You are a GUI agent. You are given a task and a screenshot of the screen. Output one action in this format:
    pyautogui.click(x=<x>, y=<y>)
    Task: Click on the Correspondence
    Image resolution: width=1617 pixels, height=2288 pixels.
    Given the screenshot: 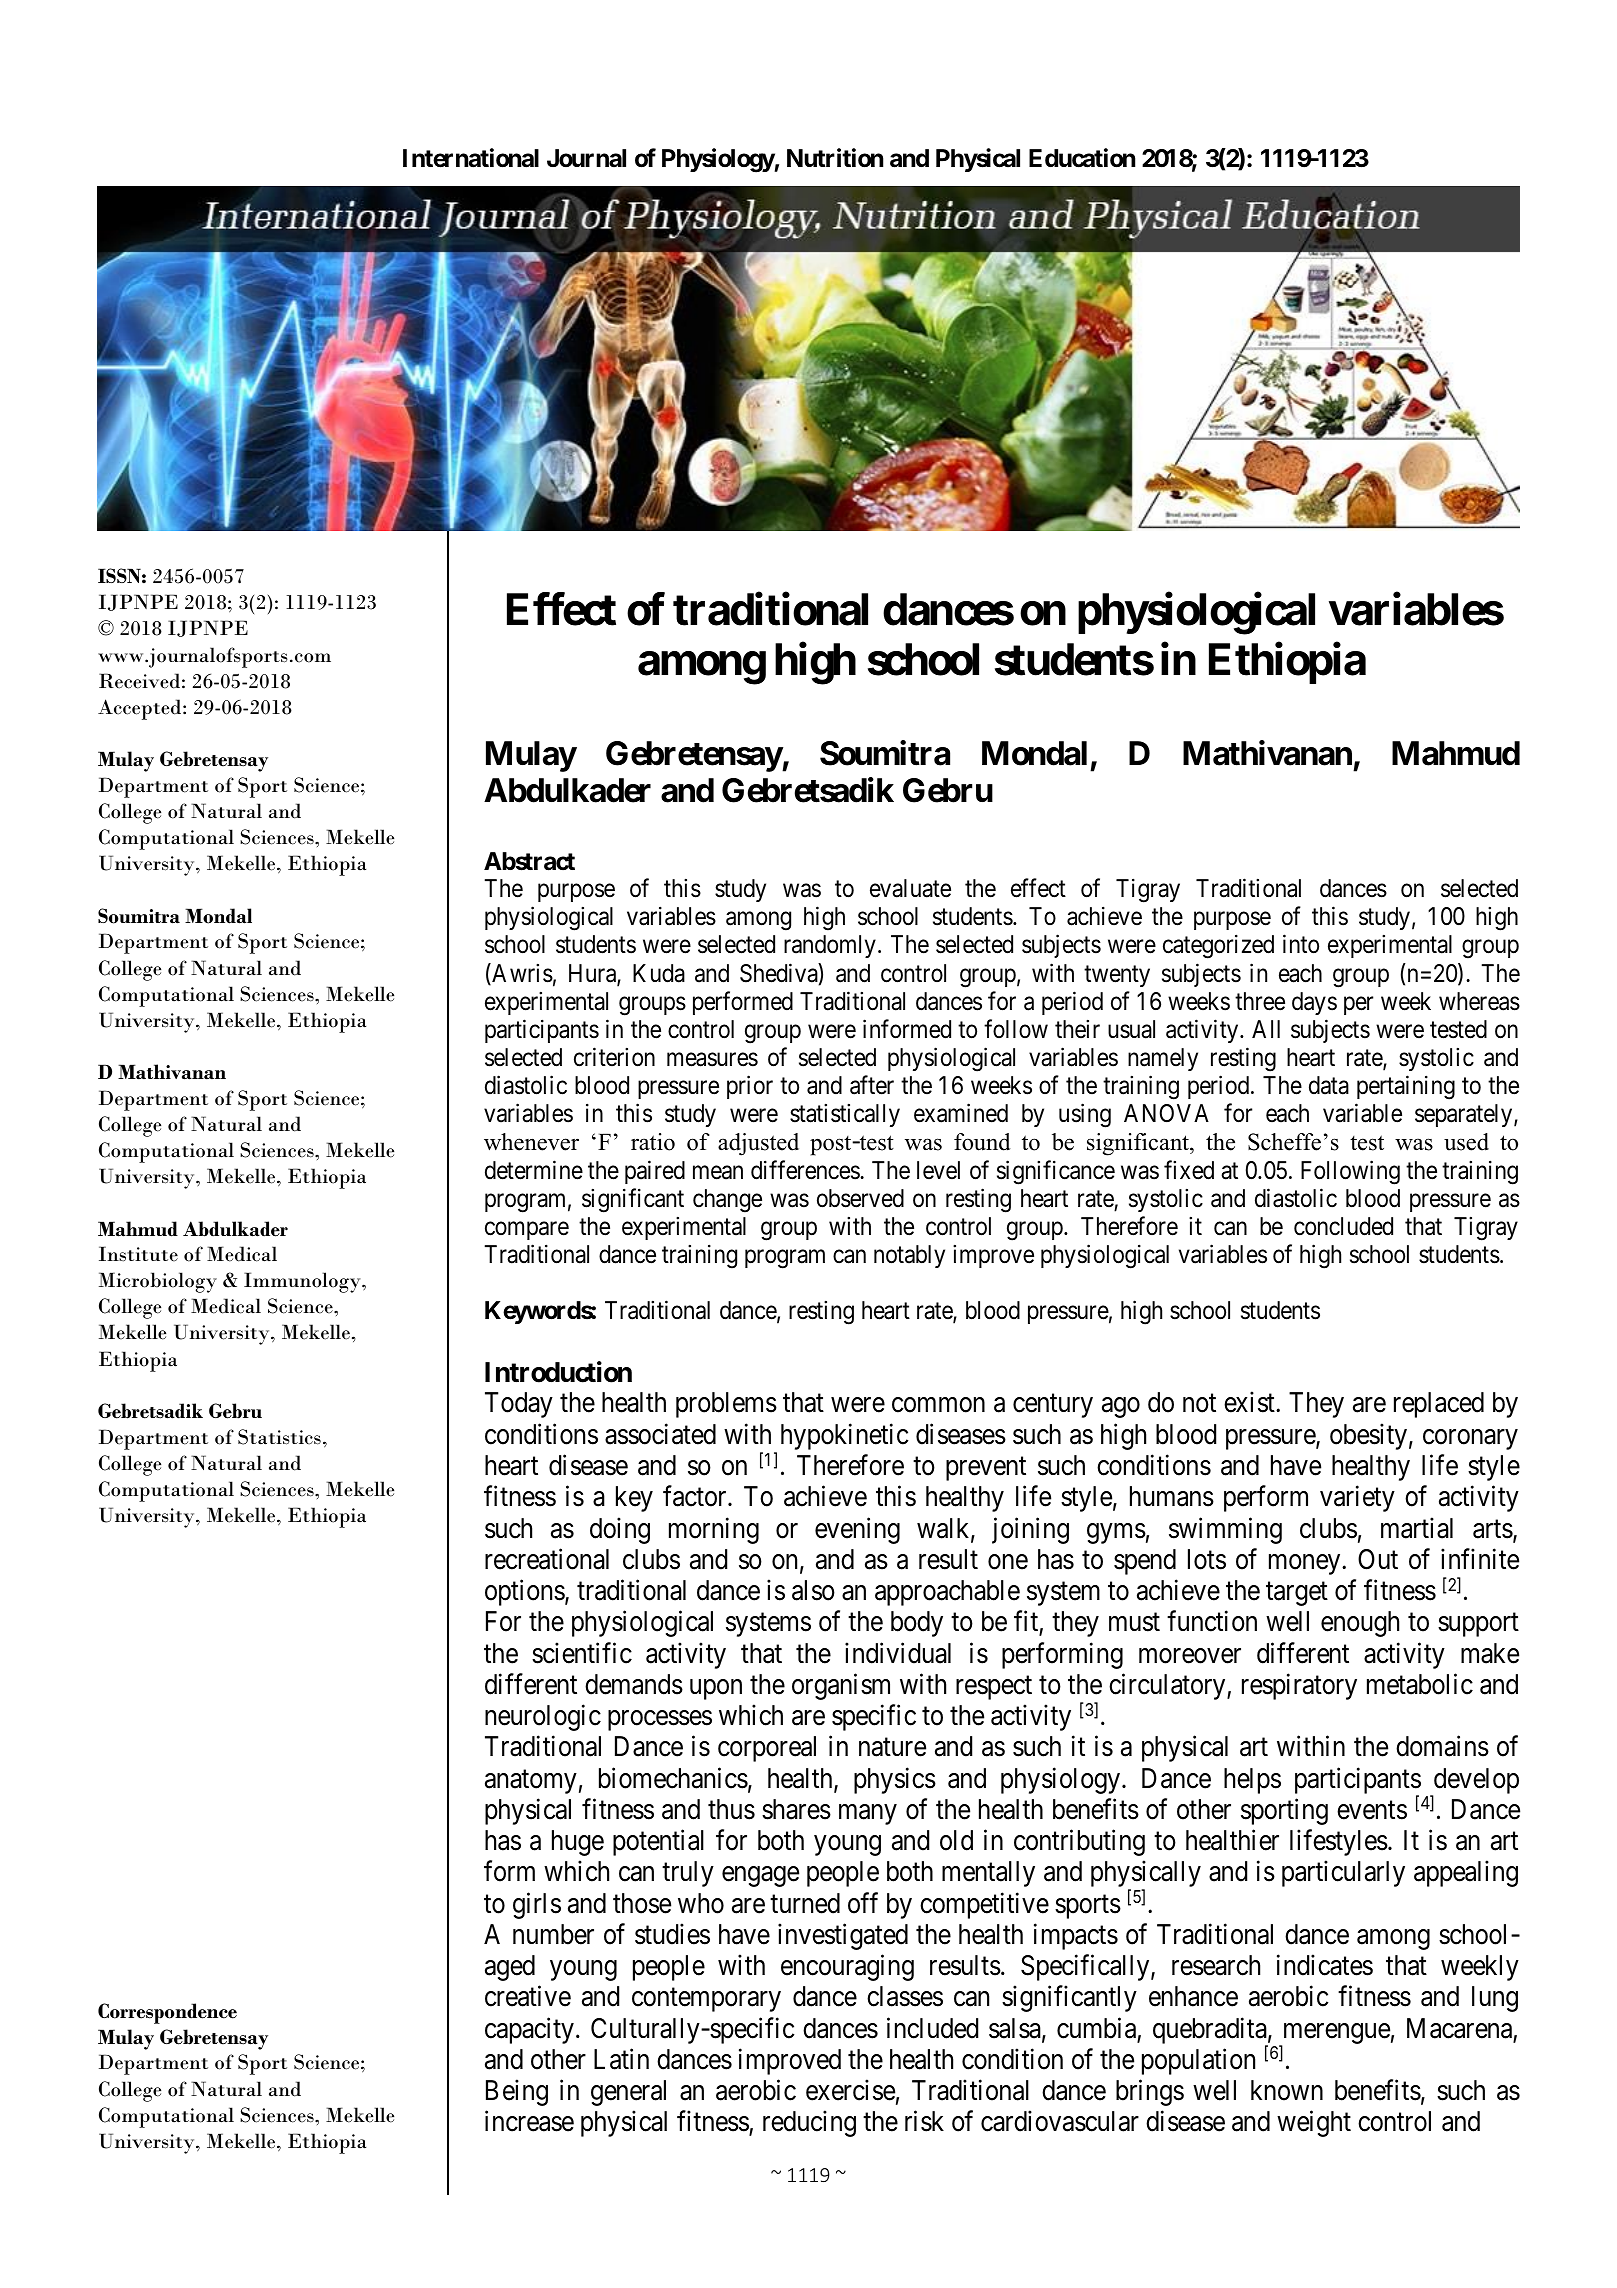 What is the action you would take?
    pyautogui.click(x=167, y=2013)
